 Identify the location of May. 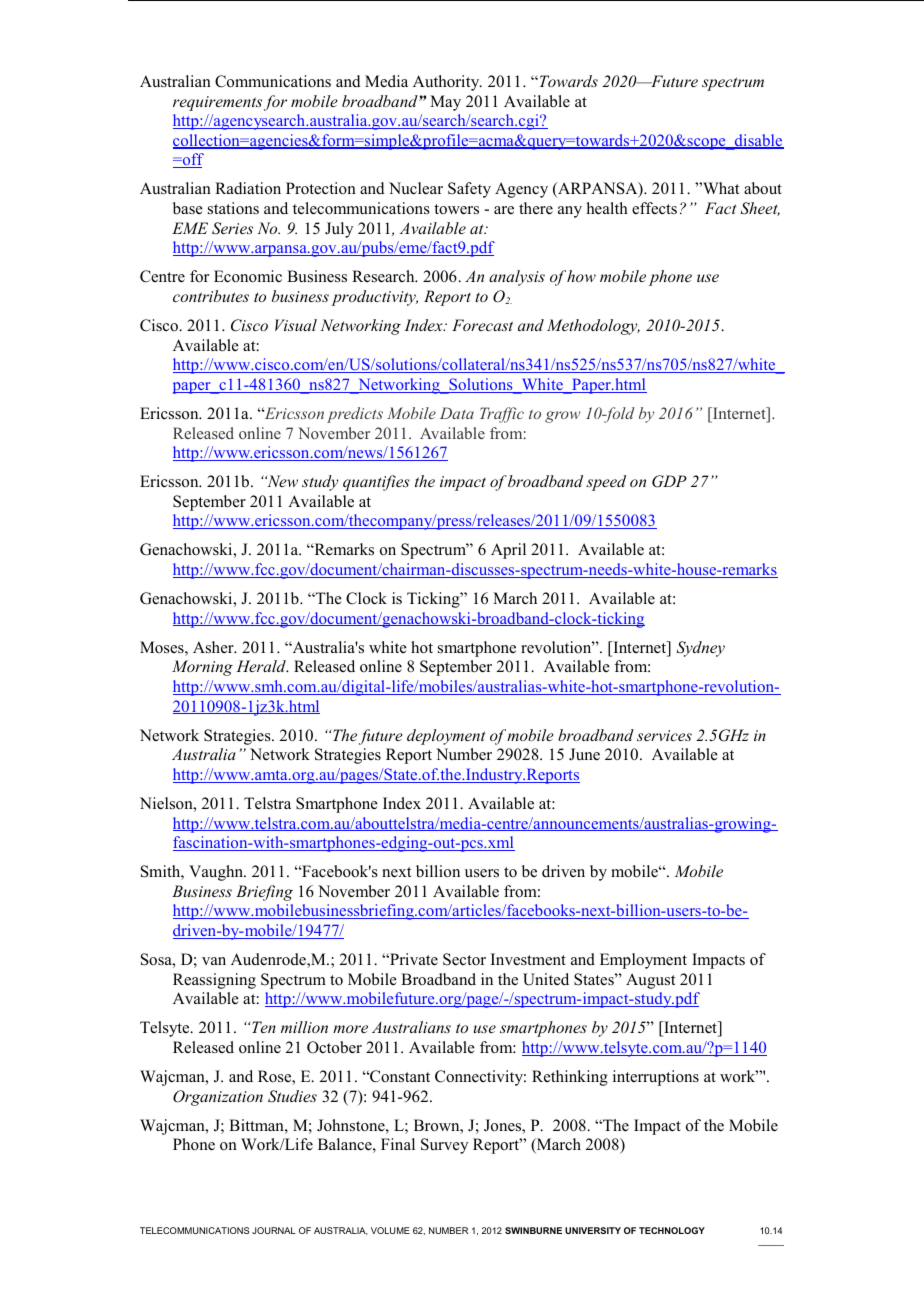
(445, 103).
